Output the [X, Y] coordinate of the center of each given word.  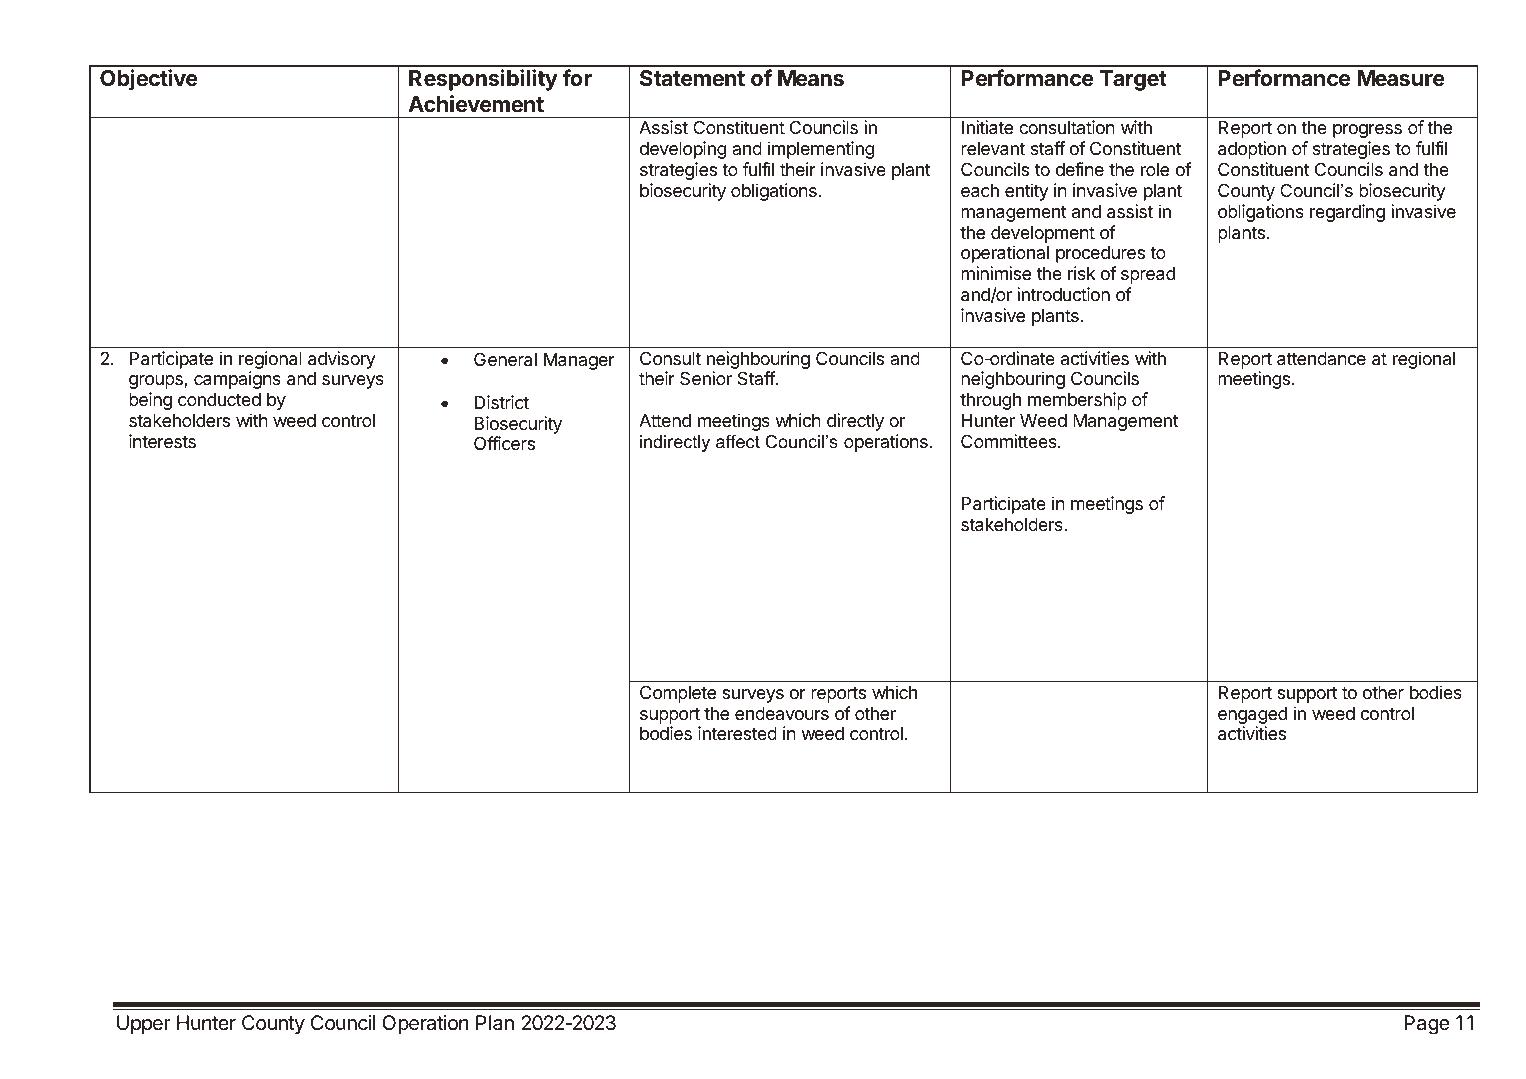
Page [1426, 1025]
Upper [144, 1024]
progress [1367, 131]
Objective [149, 80]
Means [811, 78]
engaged [1252, 717]
